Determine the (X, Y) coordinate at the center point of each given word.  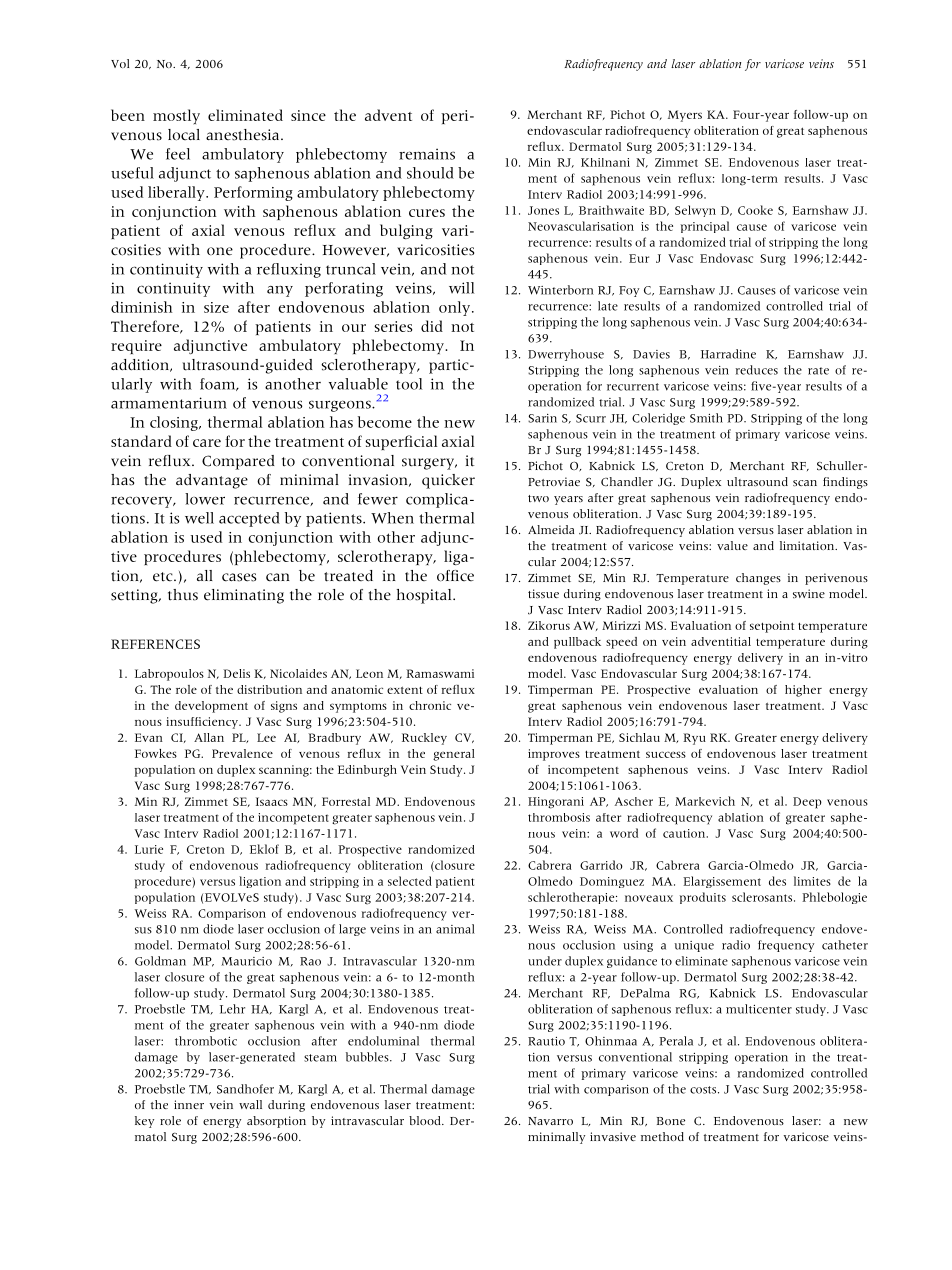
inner (189, 1104)
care (207, 443)
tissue (543, 593)
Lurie (149, 849)
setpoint (772, 627)
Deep (807, 803)
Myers (685, 116)
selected (410, 881)
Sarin (542, 418)
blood (426, 1120)
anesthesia (244, 135)
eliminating (244, 596)
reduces (757, 370)
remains (427, 154)
